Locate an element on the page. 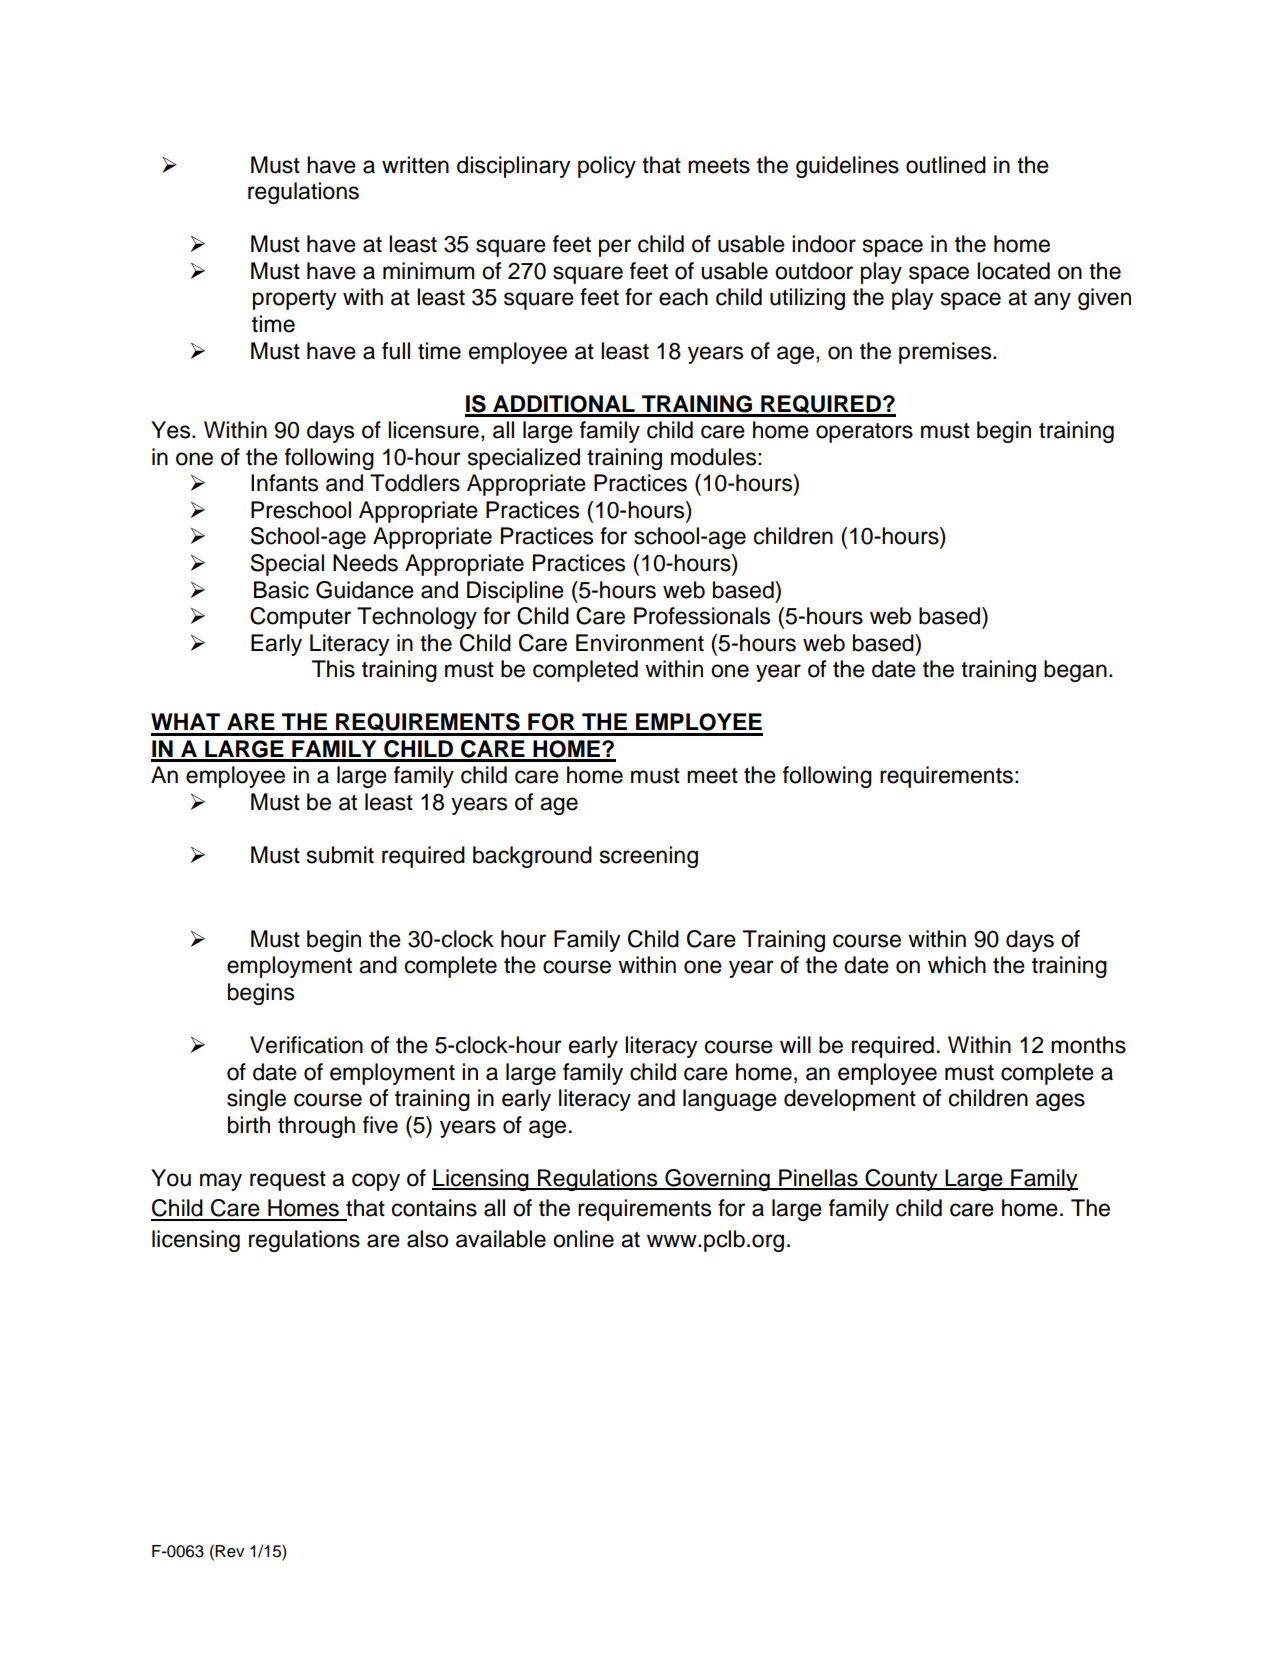 The height and width of the image is (1663, 1285). Basic is located at coordinates (281, 590).
